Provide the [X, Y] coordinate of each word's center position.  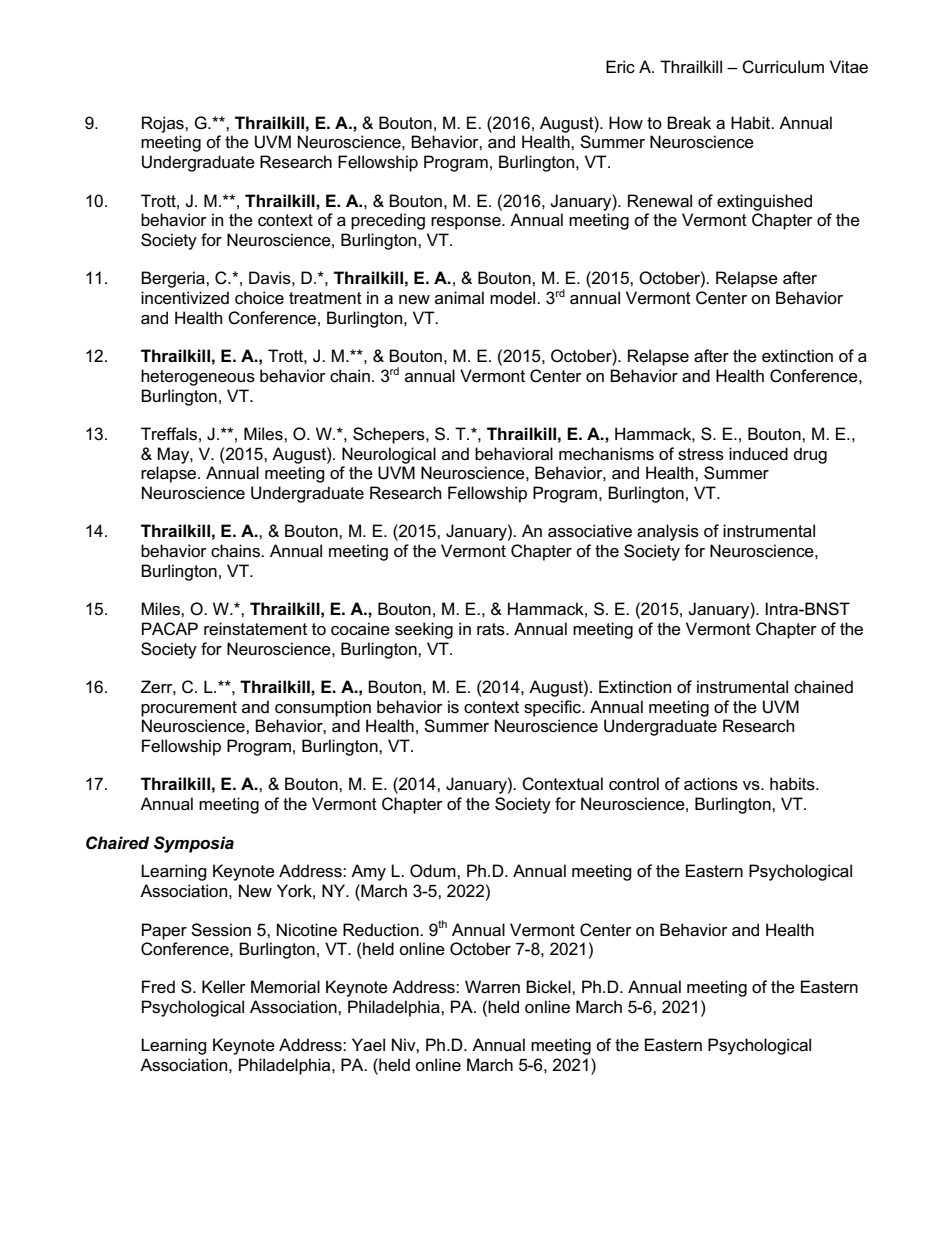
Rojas [164, 124]
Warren [492, 987]
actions [711, 784]
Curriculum [783, 67]
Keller [224, 986]
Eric [620, 67]
